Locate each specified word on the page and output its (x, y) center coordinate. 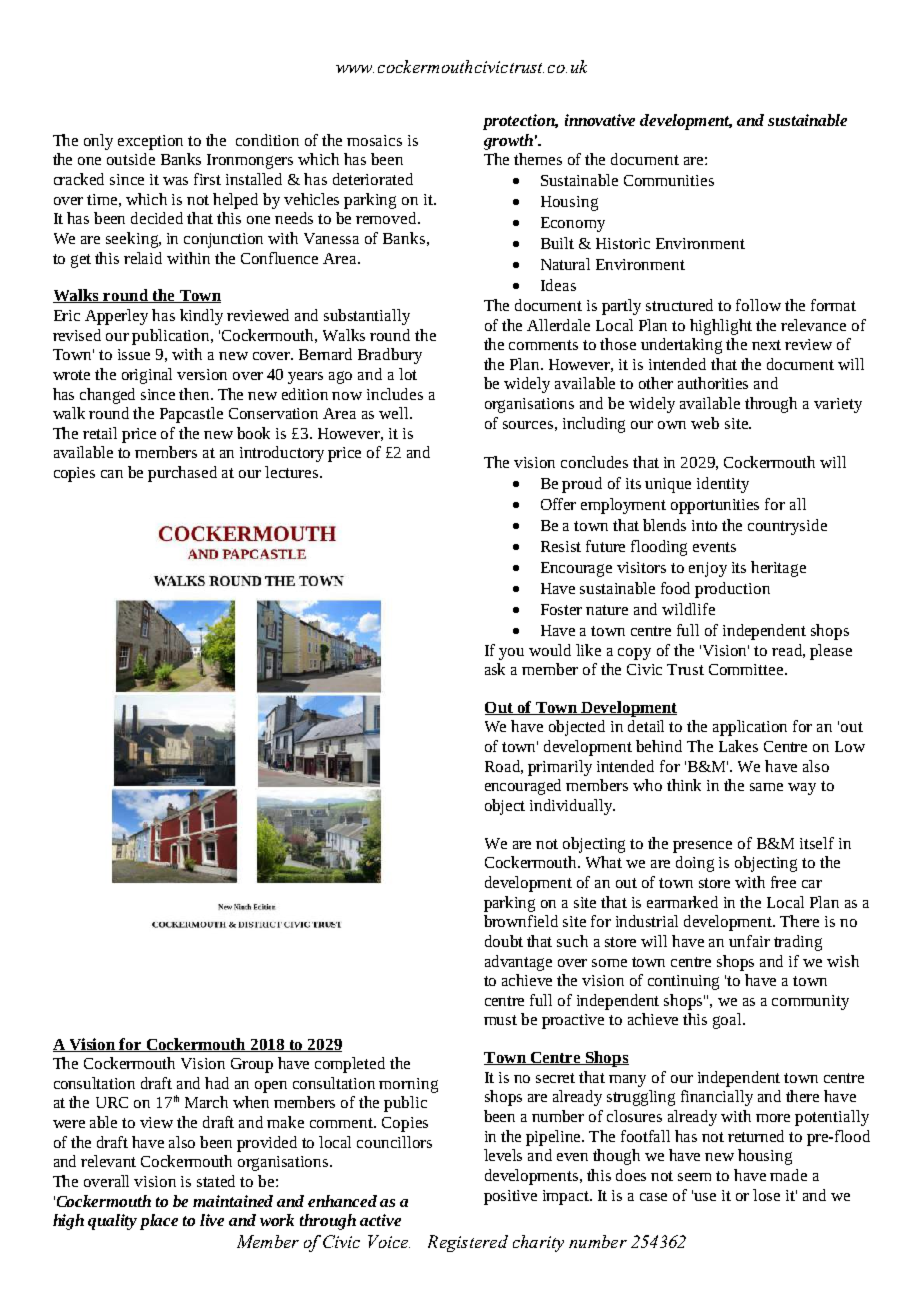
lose (766, 1195)
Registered (468, 1243)
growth (508, 142)
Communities (669, 180)
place (159, 1222)
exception (150, 142)
